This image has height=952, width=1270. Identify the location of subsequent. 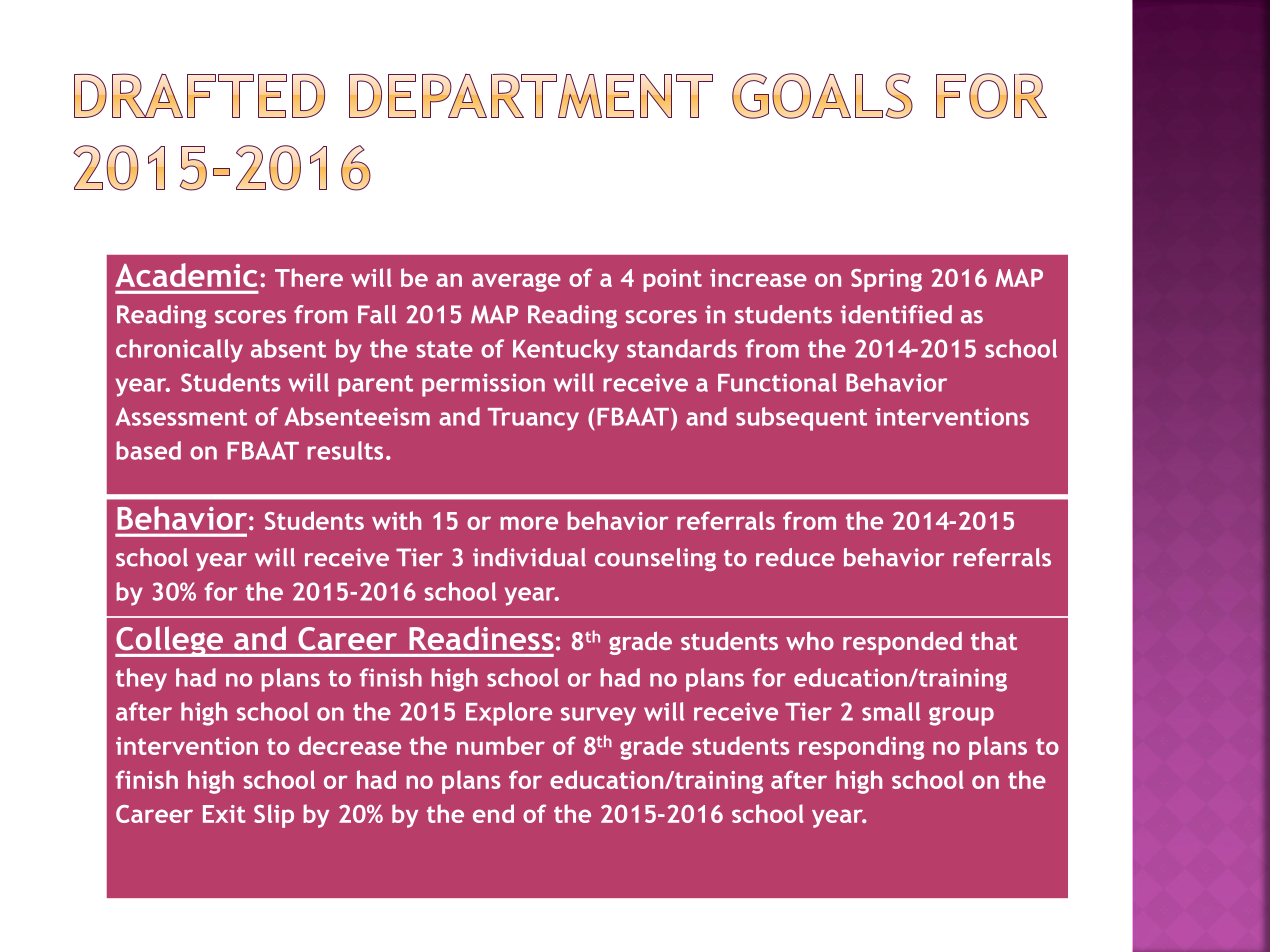
(801, 419).
